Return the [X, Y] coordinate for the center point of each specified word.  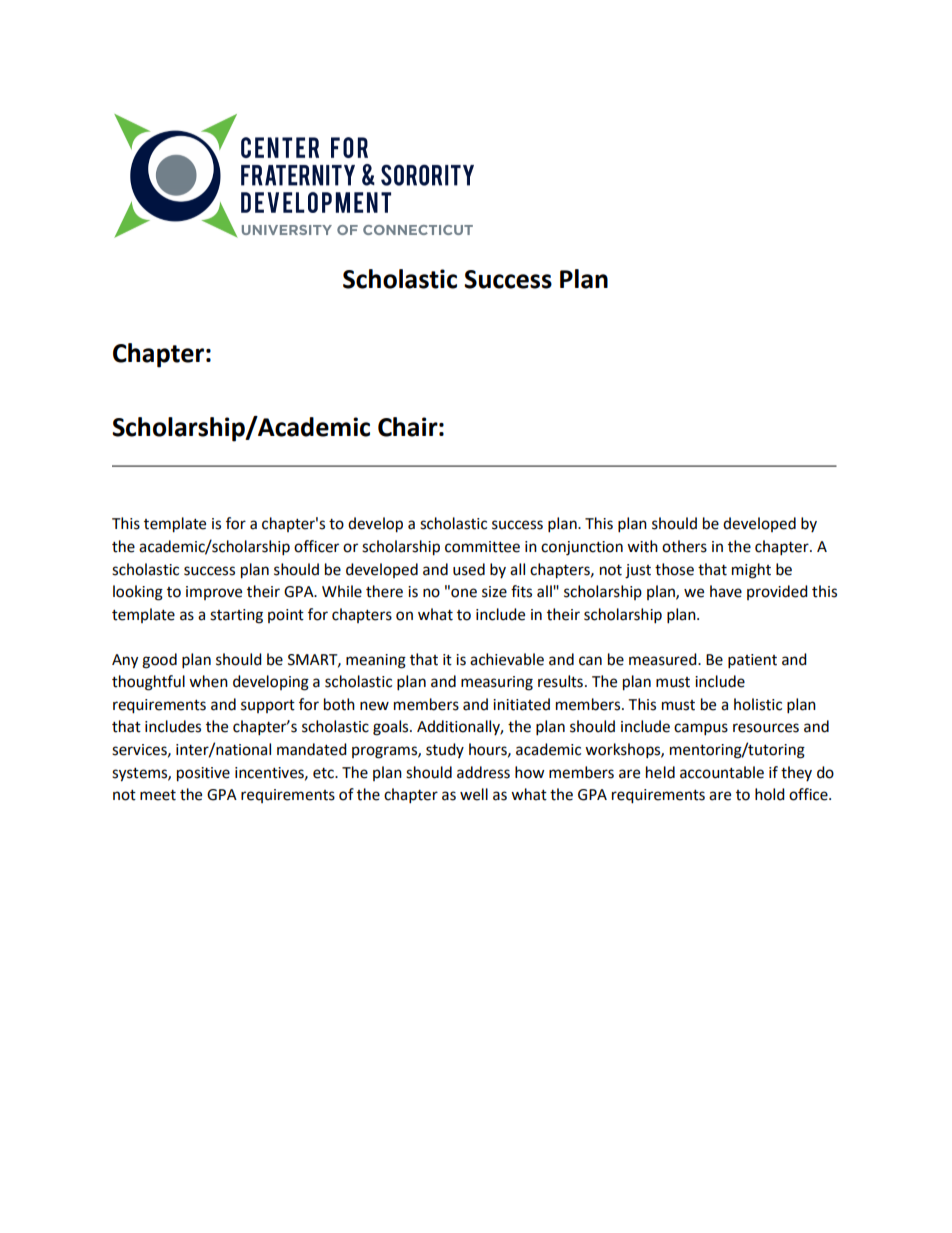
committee [482, 547]
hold [770, 794]
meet [158, 795]
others [684, 546]
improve [214, 593]
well [474, 794]
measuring [497, 683]
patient [752, 661]
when [208, 681]
